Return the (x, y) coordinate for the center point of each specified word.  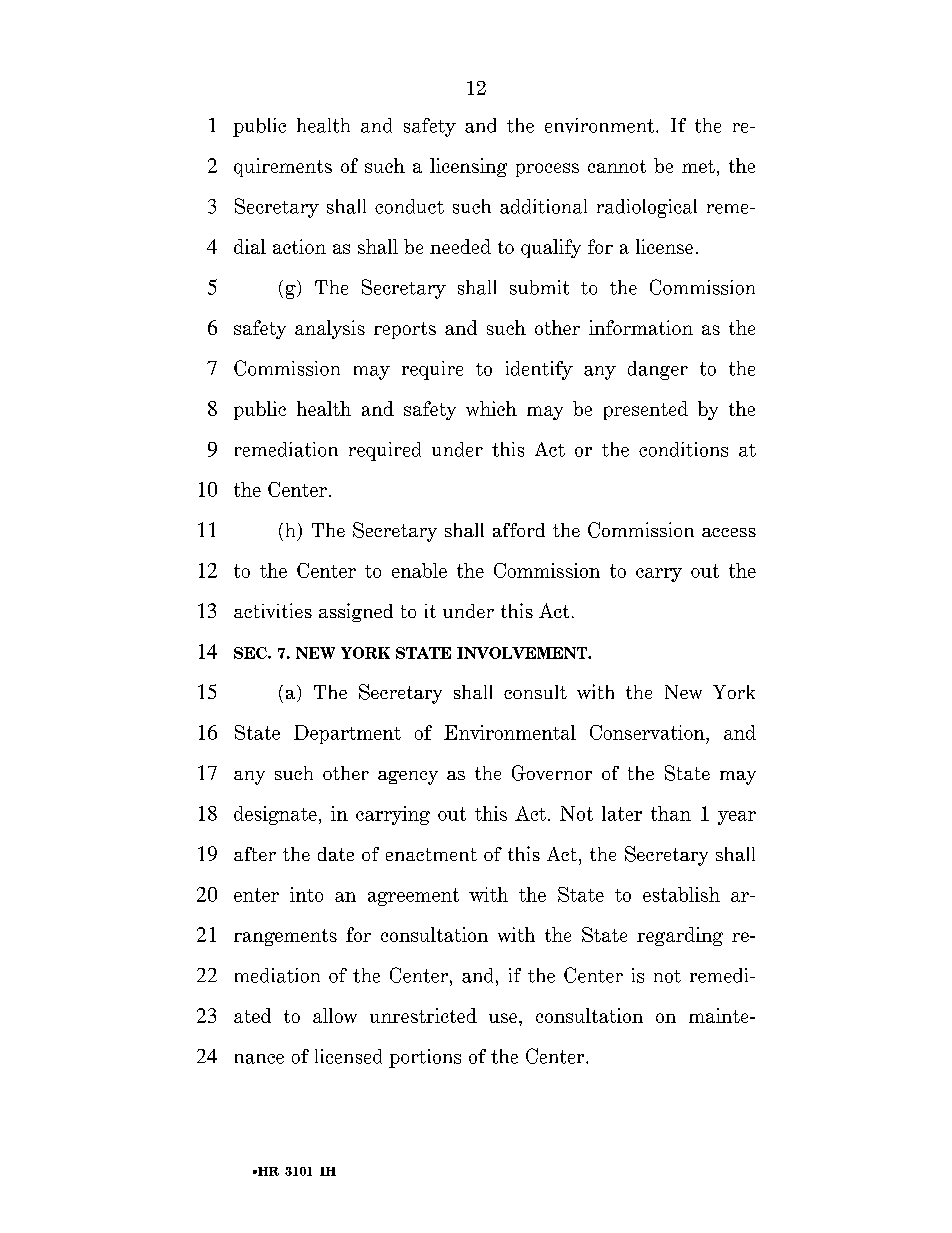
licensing (468, 167)
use (504, 1018)
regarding (680, 936)
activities (273, 610)
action (299, 246)
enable (419, 570)
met (698, 166)
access (729, 532)
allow (335, 1015)
